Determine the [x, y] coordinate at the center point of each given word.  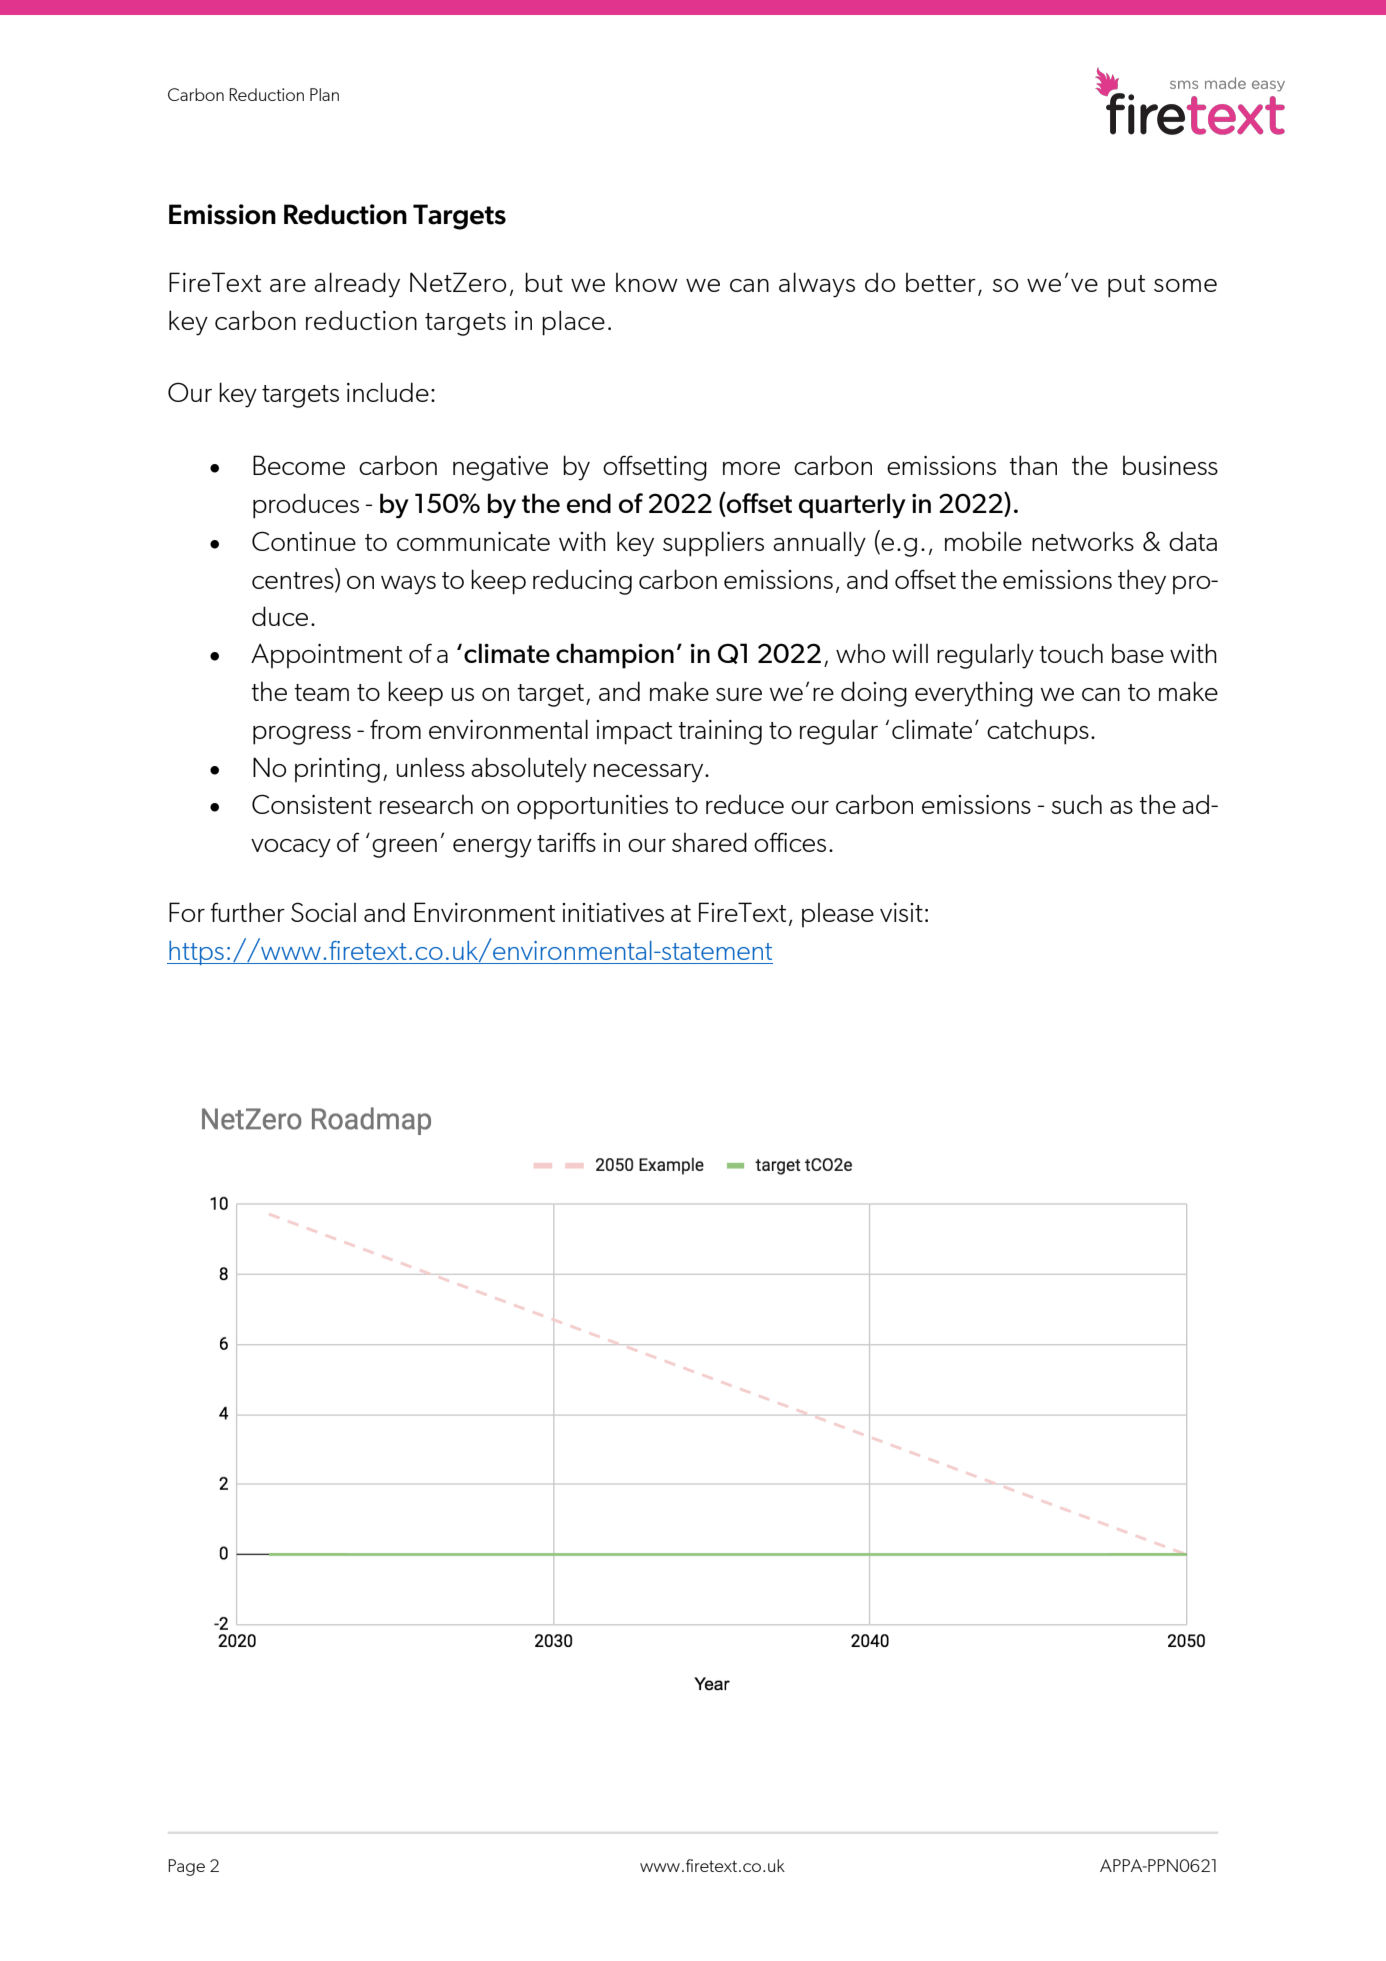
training [720, 732]
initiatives [613, 912]
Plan [324, 94]
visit [901, 912]
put [1126, 286]
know [647, 282]
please [838, 915]
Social [323, 912]
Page [186, 1867]
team [321, 692]
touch [1071, 653]
